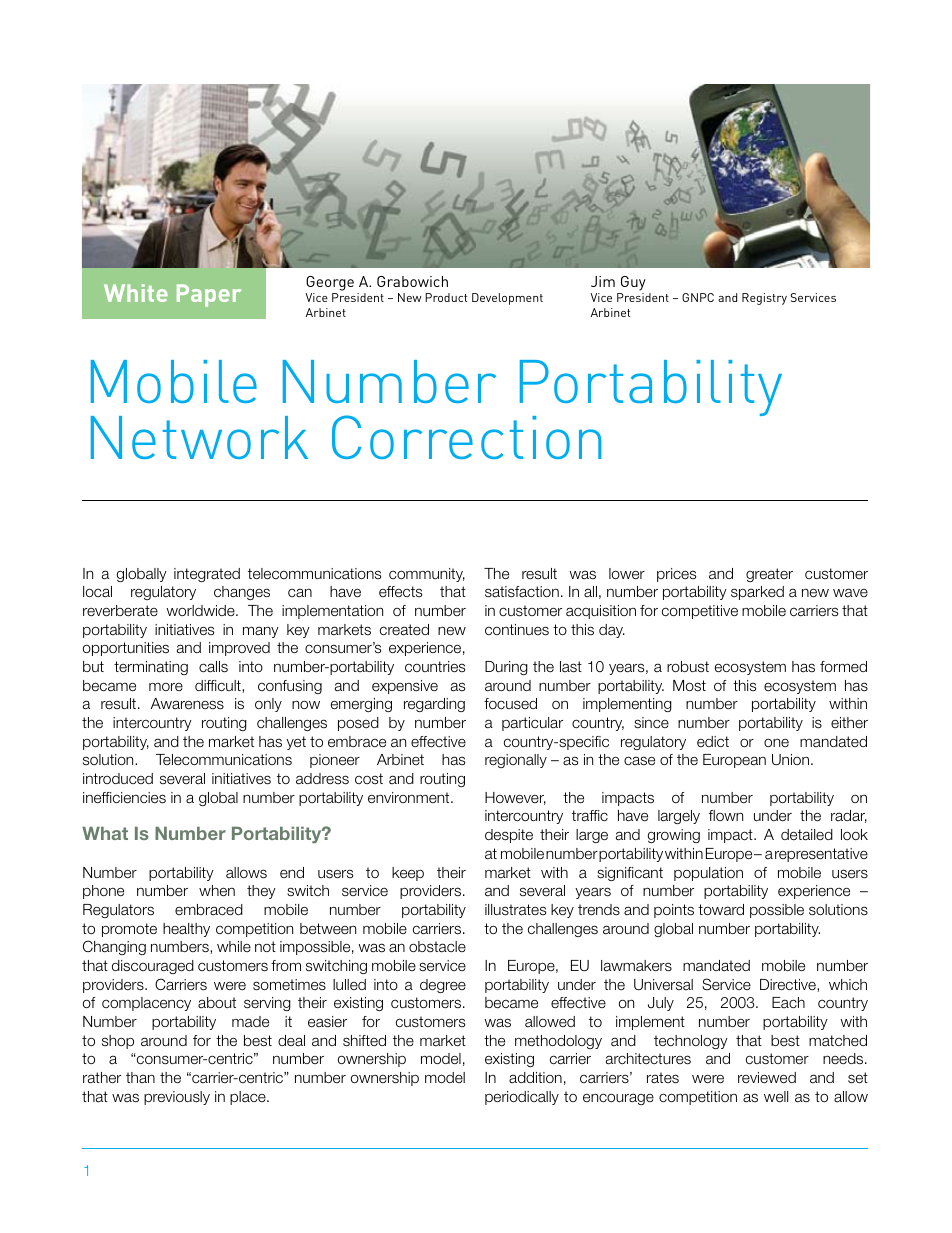 The image size is (952, 1233). Describe the element at coordinates (209, 295) in the page. I see `Paper` at that location.
